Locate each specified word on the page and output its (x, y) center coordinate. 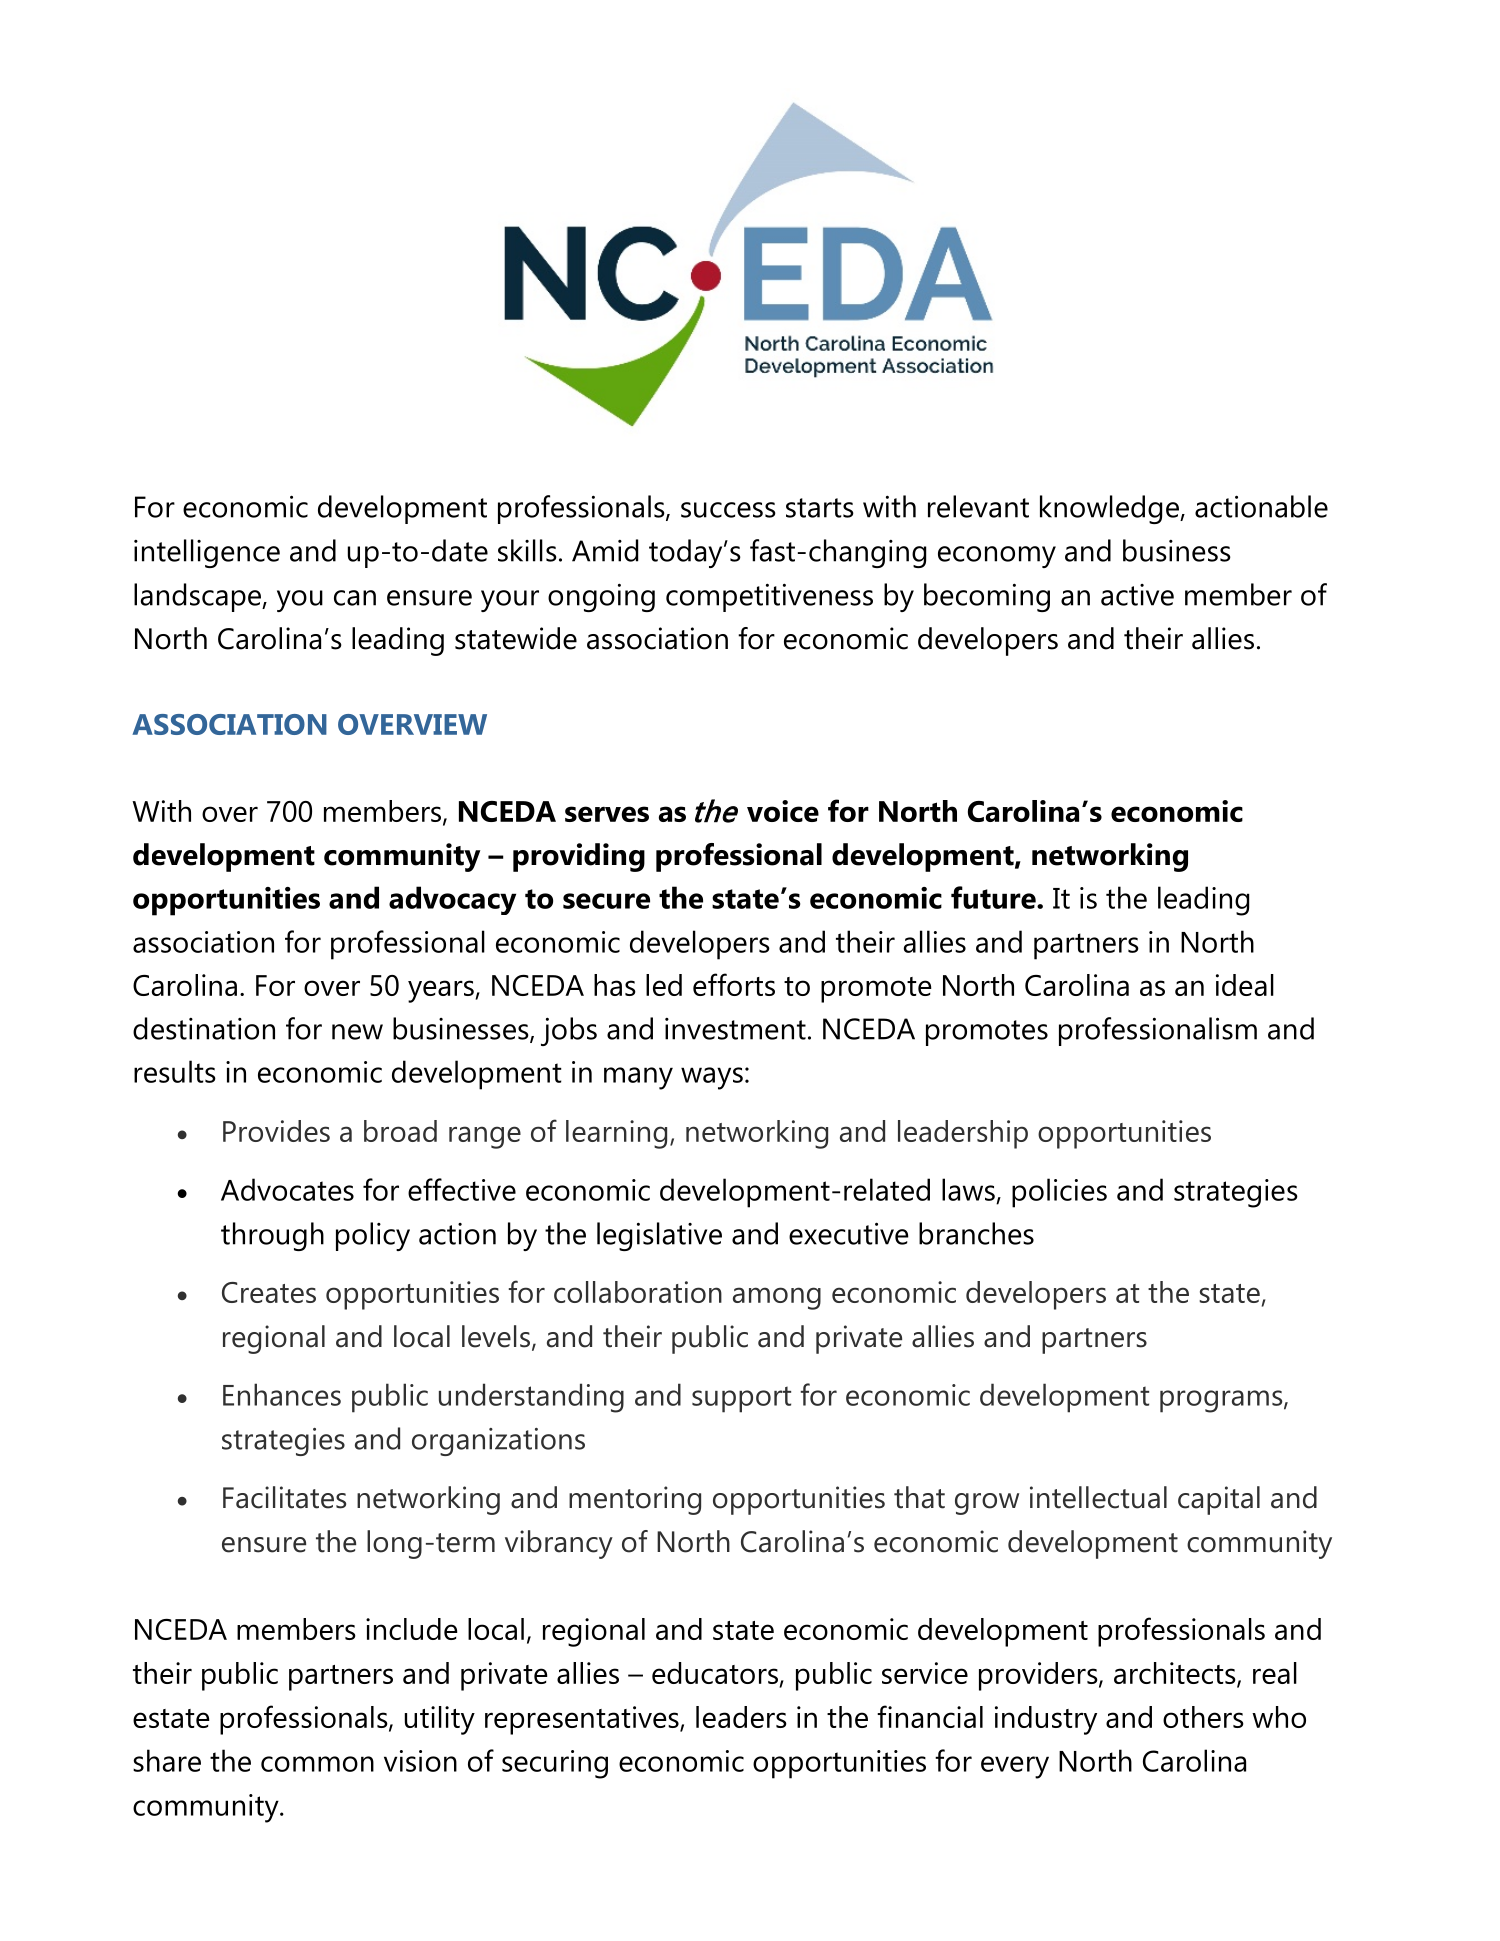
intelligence (207, 553)
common (317, 1764)
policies (1059, 1193)
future (994, 897)
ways (712, 1078)
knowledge (1110, 509)
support (741, 1400)
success (728, 510)
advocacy (452, 900)
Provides (276, 1131)
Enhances (282, 1394)
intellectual (1098, 1497)
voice (783, 811)
